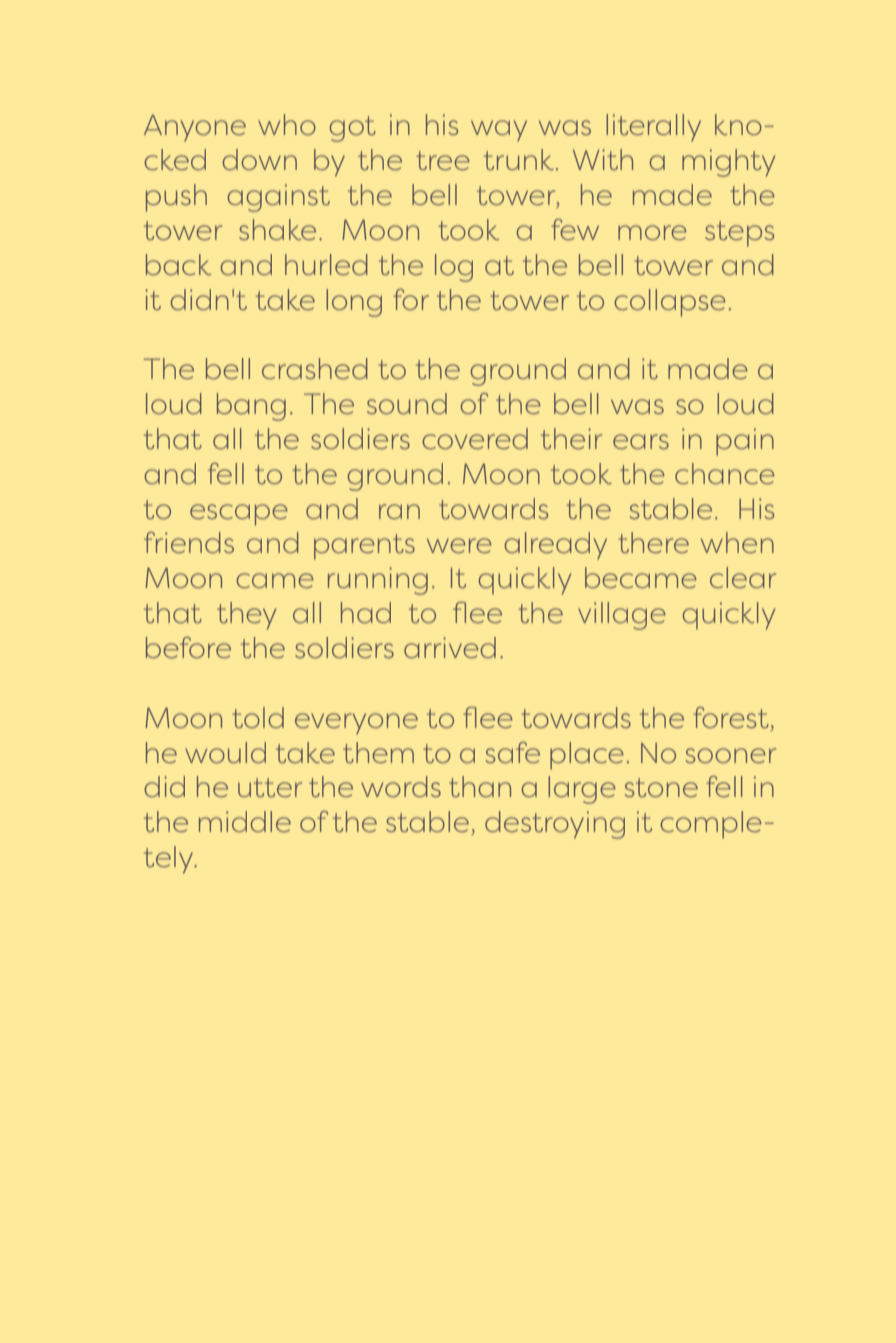  What do you see at coordinates (245, 821) in the screenshot?
I see `middle` at bounding box center [245, 821].
